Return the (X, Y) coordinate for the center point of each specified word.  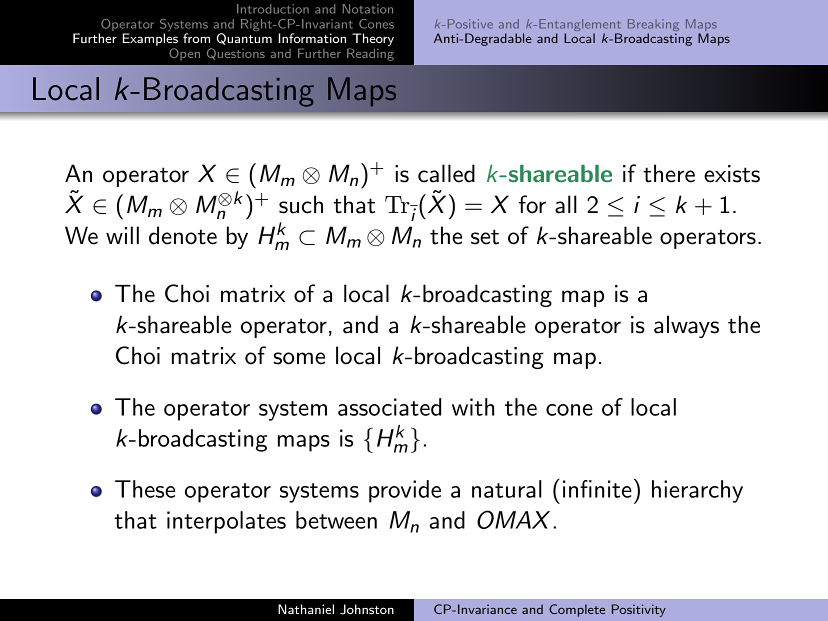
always (686, 326)
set (485, 237)
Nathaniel (306, 609)
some (299, 358)
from (196, 38)
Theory (373, 39)
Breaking (653, 26)
